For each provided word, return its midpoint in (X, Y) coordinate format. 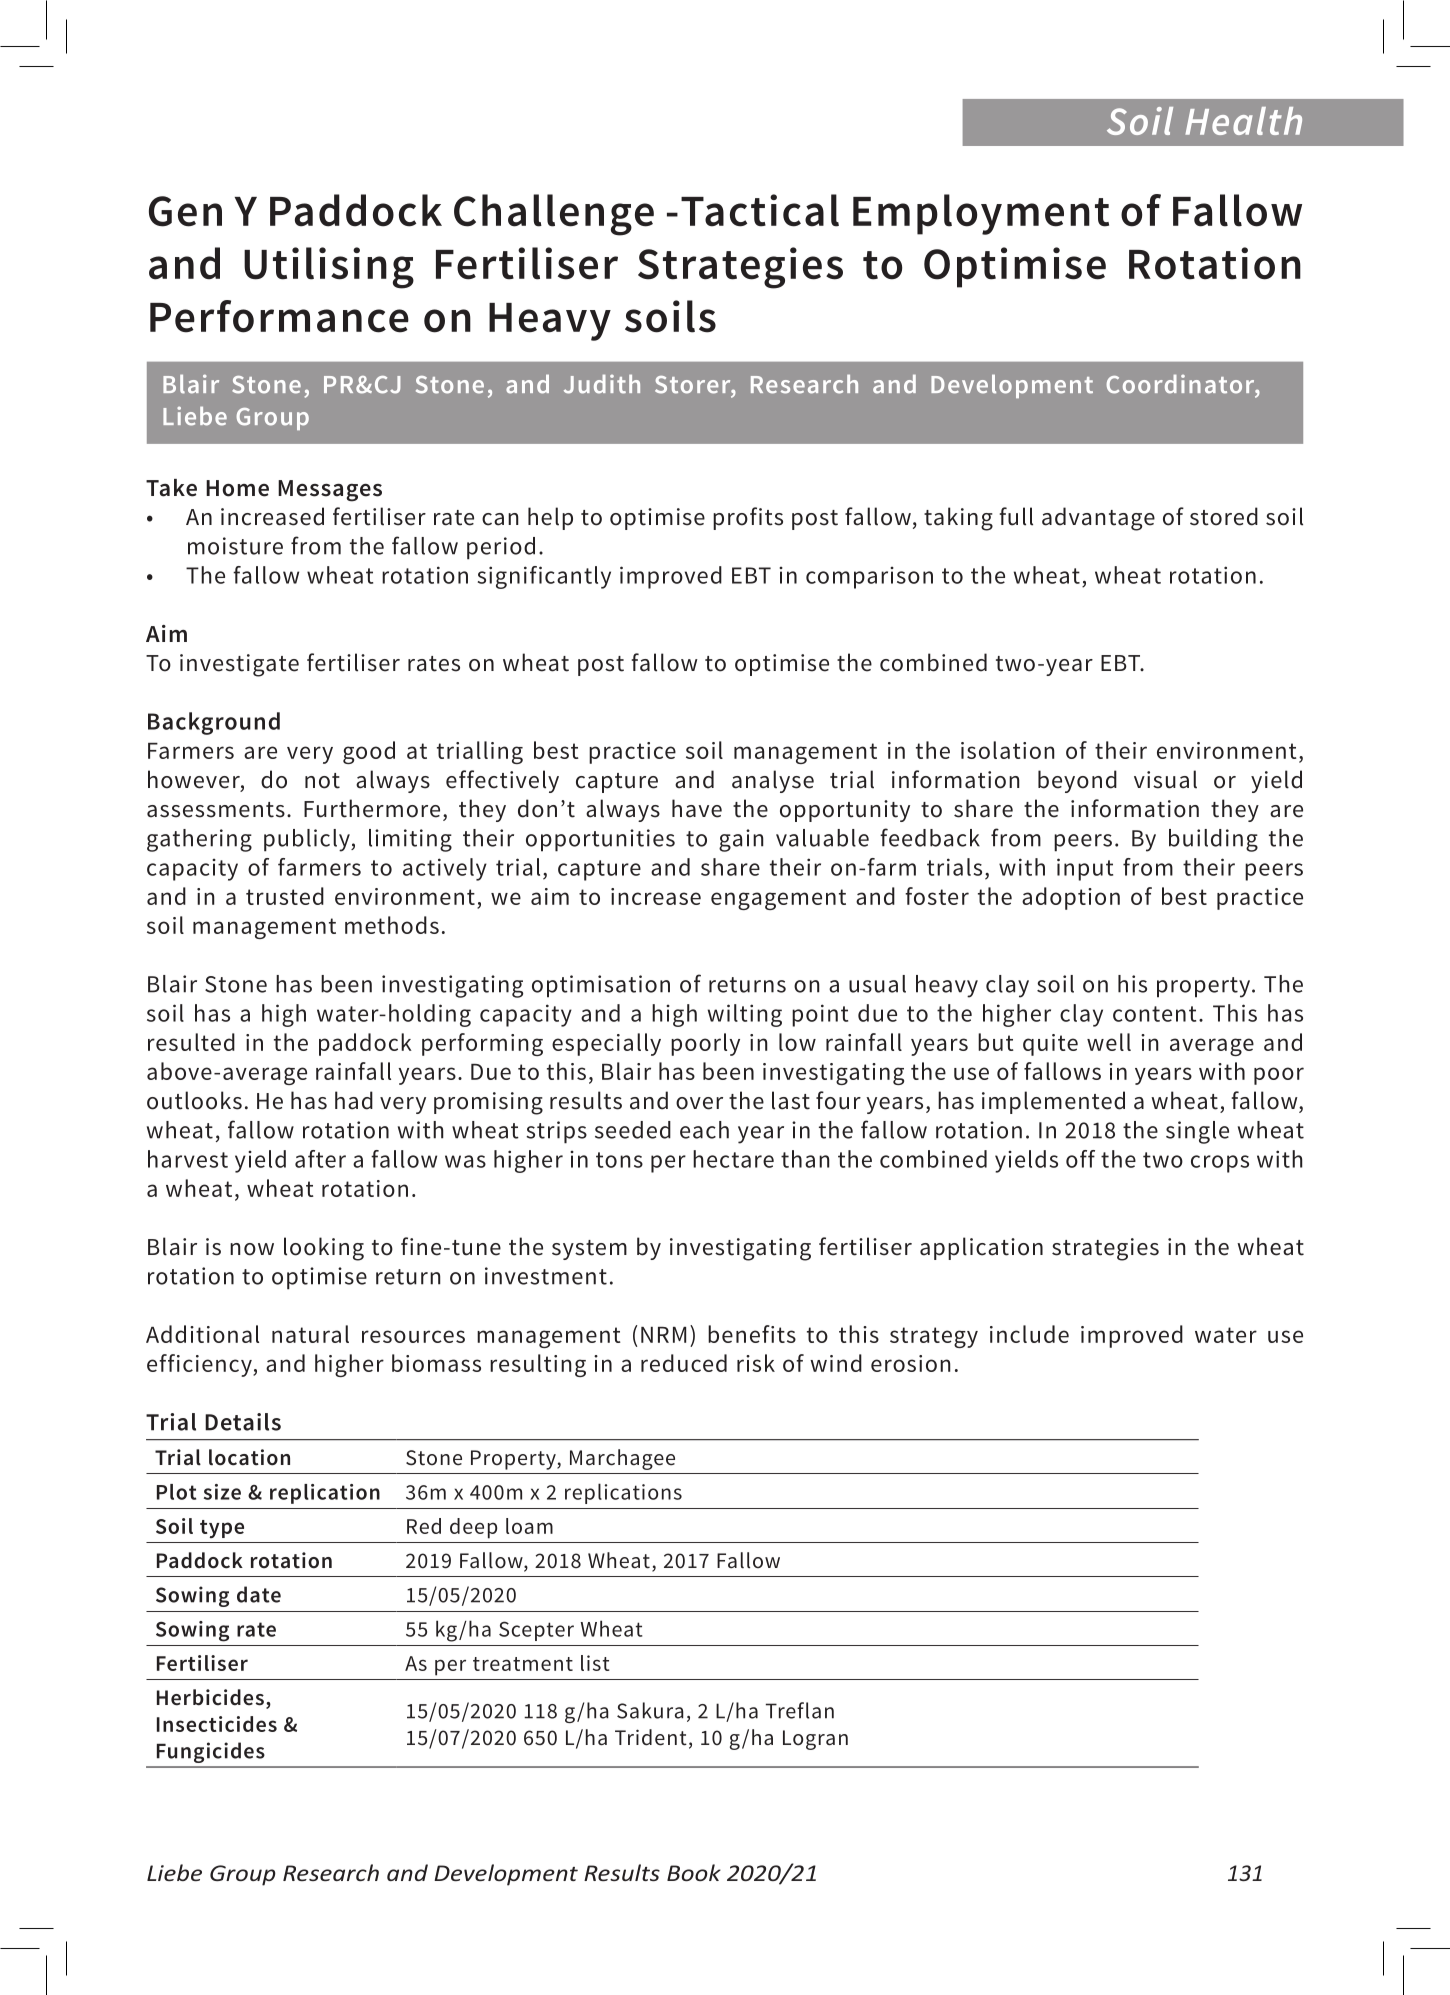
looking (324, 1249)
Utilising (329, 268)
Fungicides (211, 1752)
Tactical (760, 210)
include (1029, 1334)
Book (694, 1872)
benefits (752, 1334)
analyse (773, 781)
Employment (981, 214)
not (322, 781)
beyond (1077, 781)
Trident (651, 1737)
